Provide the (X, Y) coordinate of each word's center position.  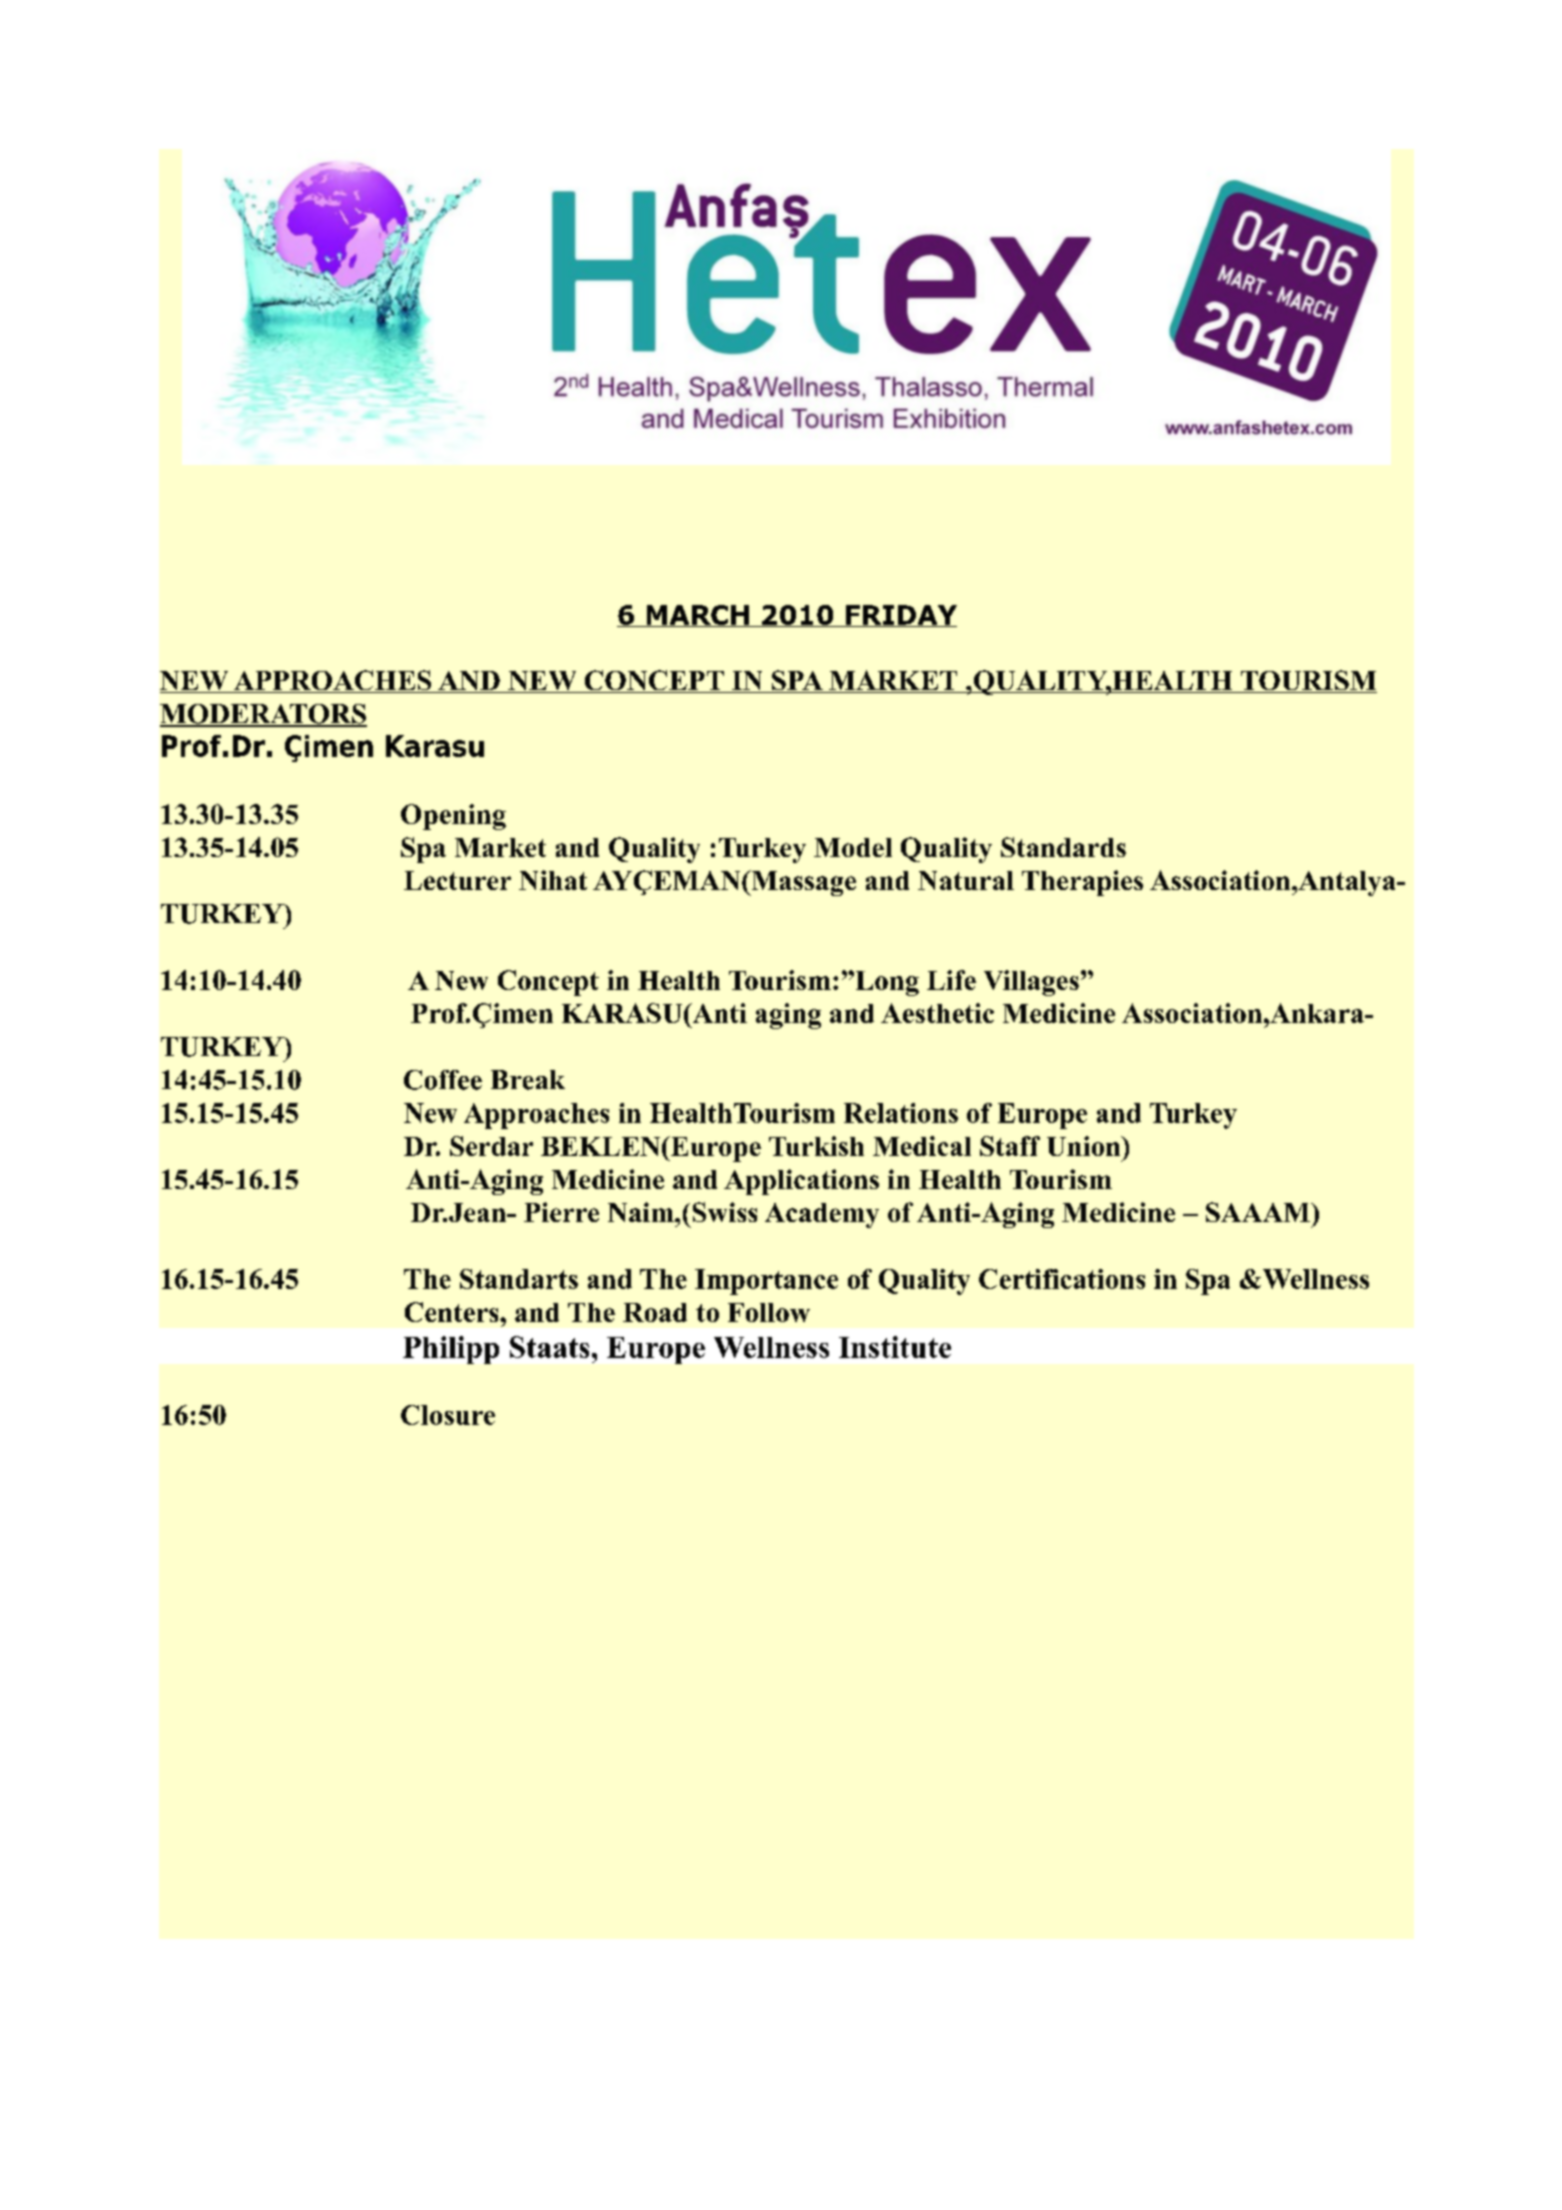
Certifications (1062, 1279)
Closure (448, 1415)
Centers (453, 1312)
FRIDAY (900, 616)
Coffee (443, 1080)
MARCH (697, 616)
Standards (1063, 847)
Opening (453, 817)
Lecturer (457, 880)
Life (951, 980)
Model (853, 847)
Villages (1031, 983)
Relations (901, 1113)
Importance (766, 1282)
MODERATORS (263, 715)
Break (528, 1080)
